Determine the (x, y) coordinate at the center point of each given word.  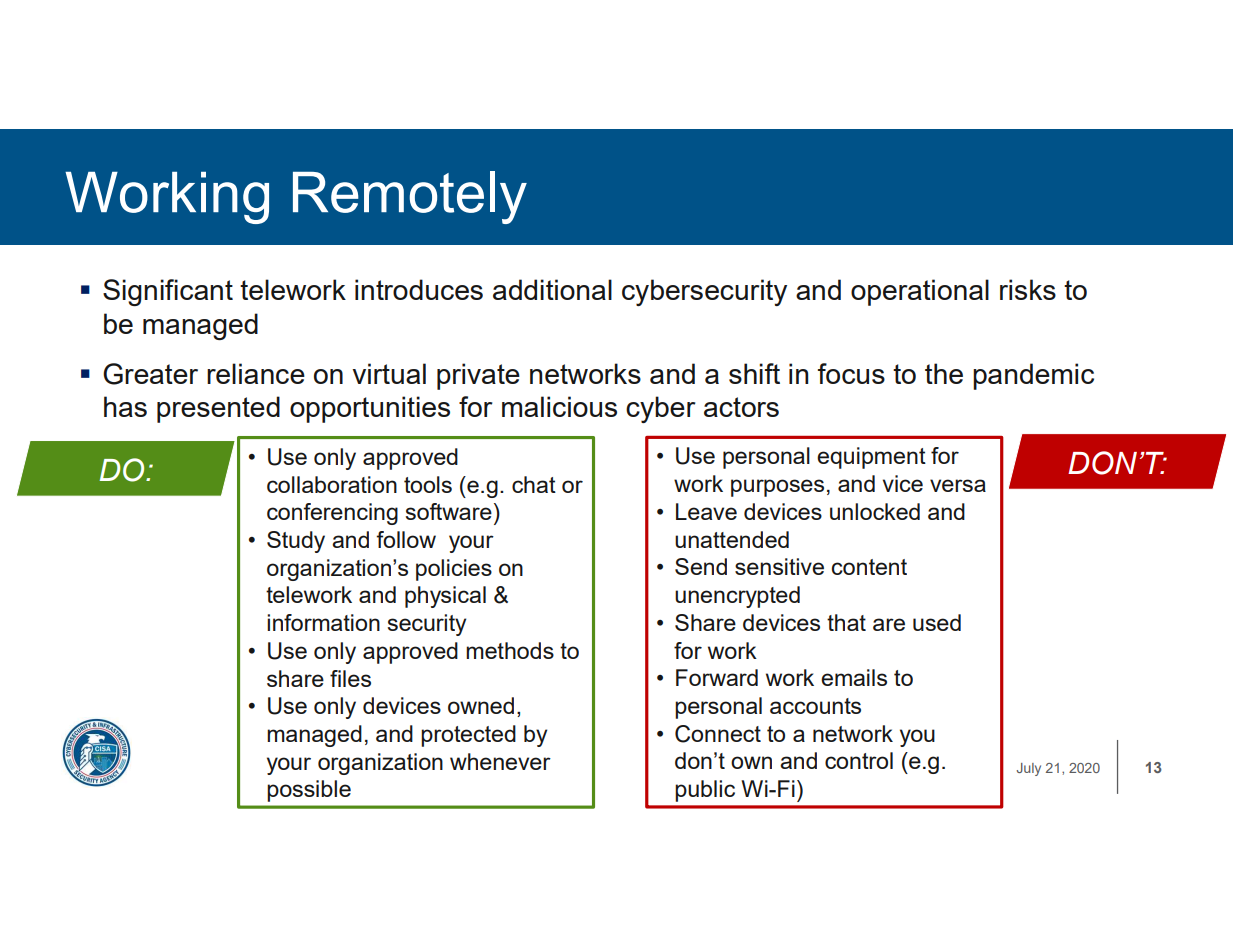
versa (958, 485)
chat (534, 484)
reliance (256, 373)
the (944, 373)
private (478, 376)
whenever (500, 761)
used (937, 622)
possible (309, 791)
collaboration (332, 484)
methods (510, 650)
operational (920, 292)
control (859, 760)
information (323, 622)
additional (552, 289)
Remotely (410, 197)
